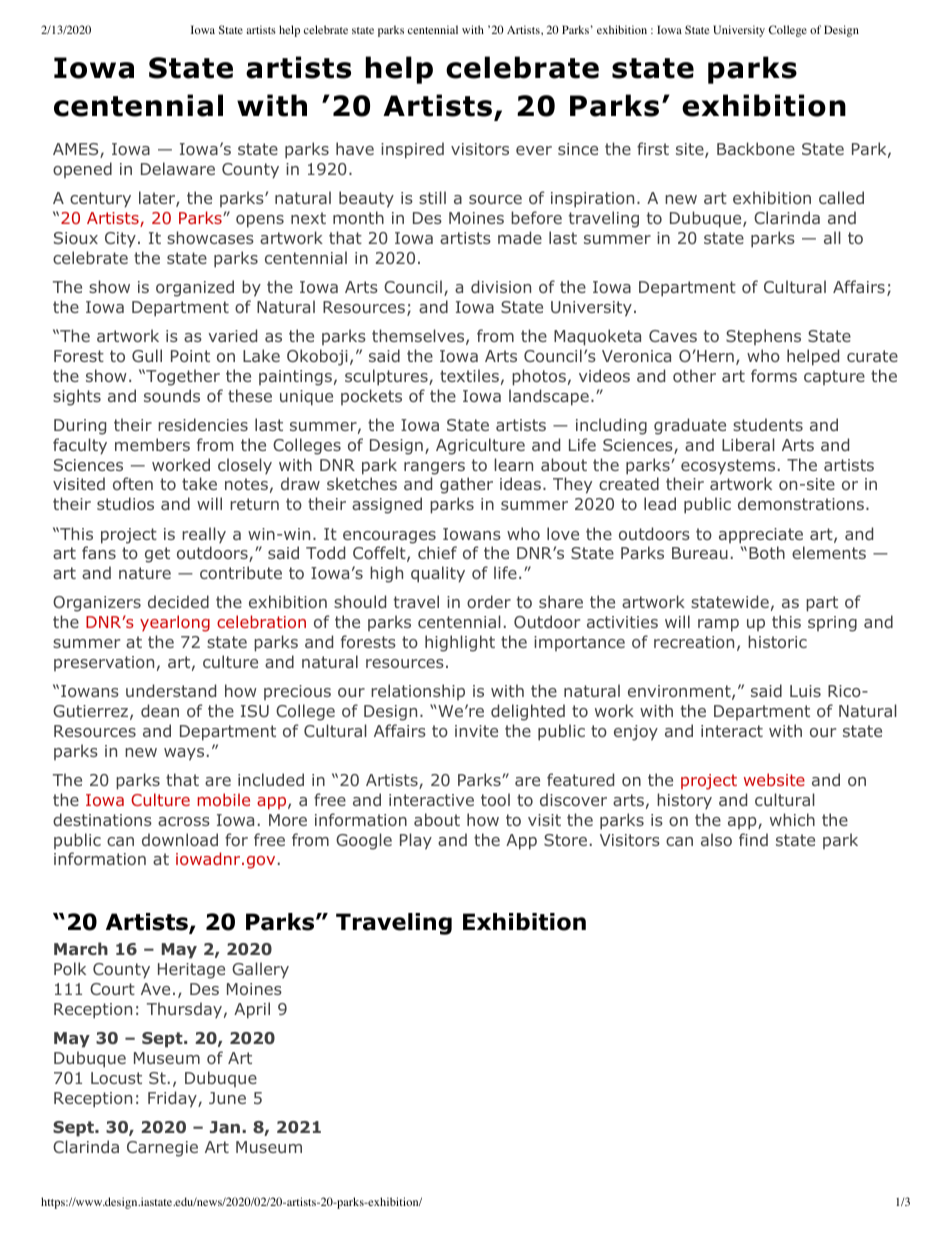  Describe the element at coordinates (173, 1099) in the screenshot. I see `Friday` at that location.
